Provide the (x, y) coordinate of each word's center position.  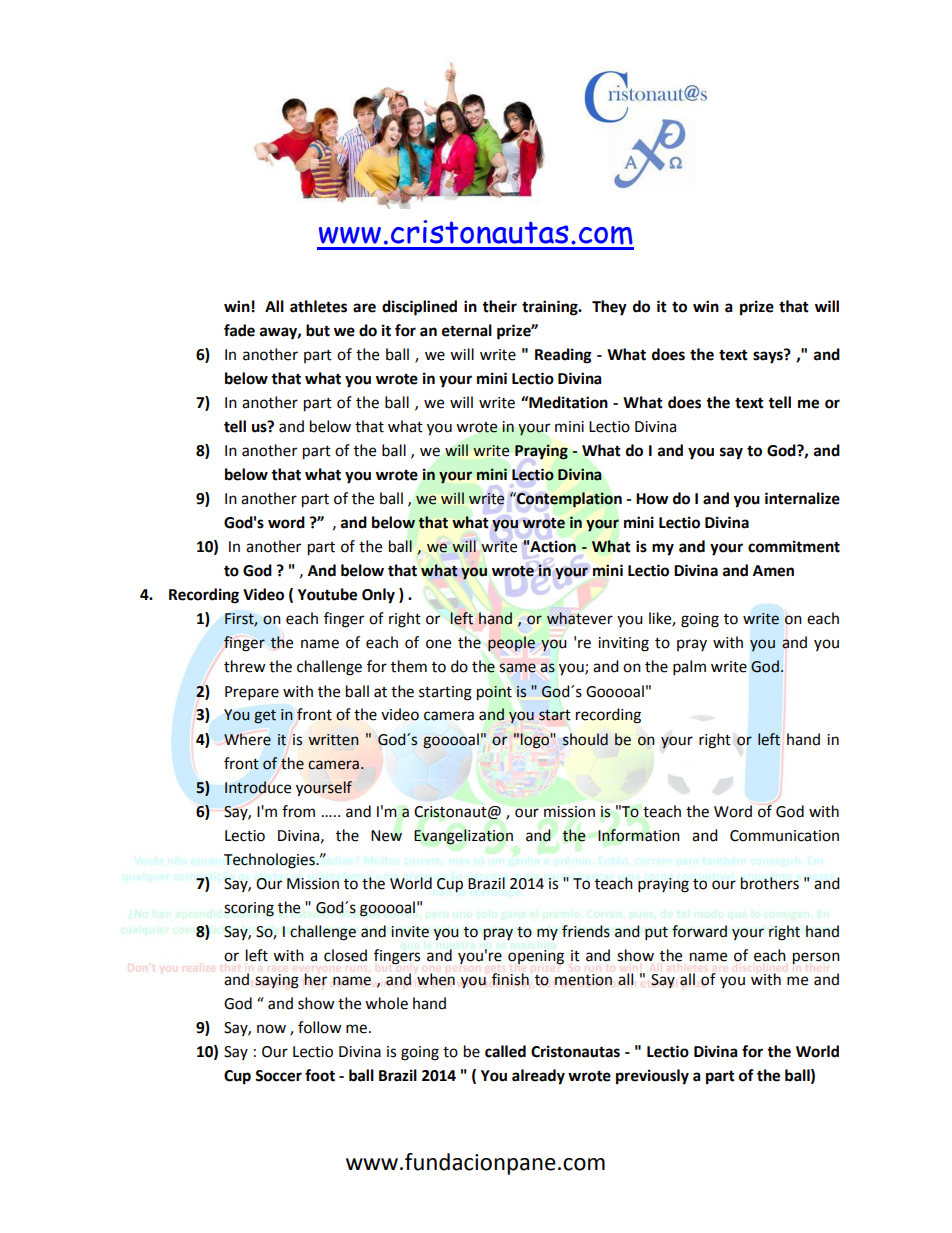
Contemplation (568, 499)
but (318, 330)
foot (320, 1075)
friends (586, 931)
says (769, 356)
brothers (770, 883)
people (511, 643)
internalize (802, 498)
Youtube (327, 594)
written (333, 740)
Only (378, 596)
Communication (784, 836)
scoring (249, 909)
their (499, 306)
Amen (773, 571)
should (585, 739)
